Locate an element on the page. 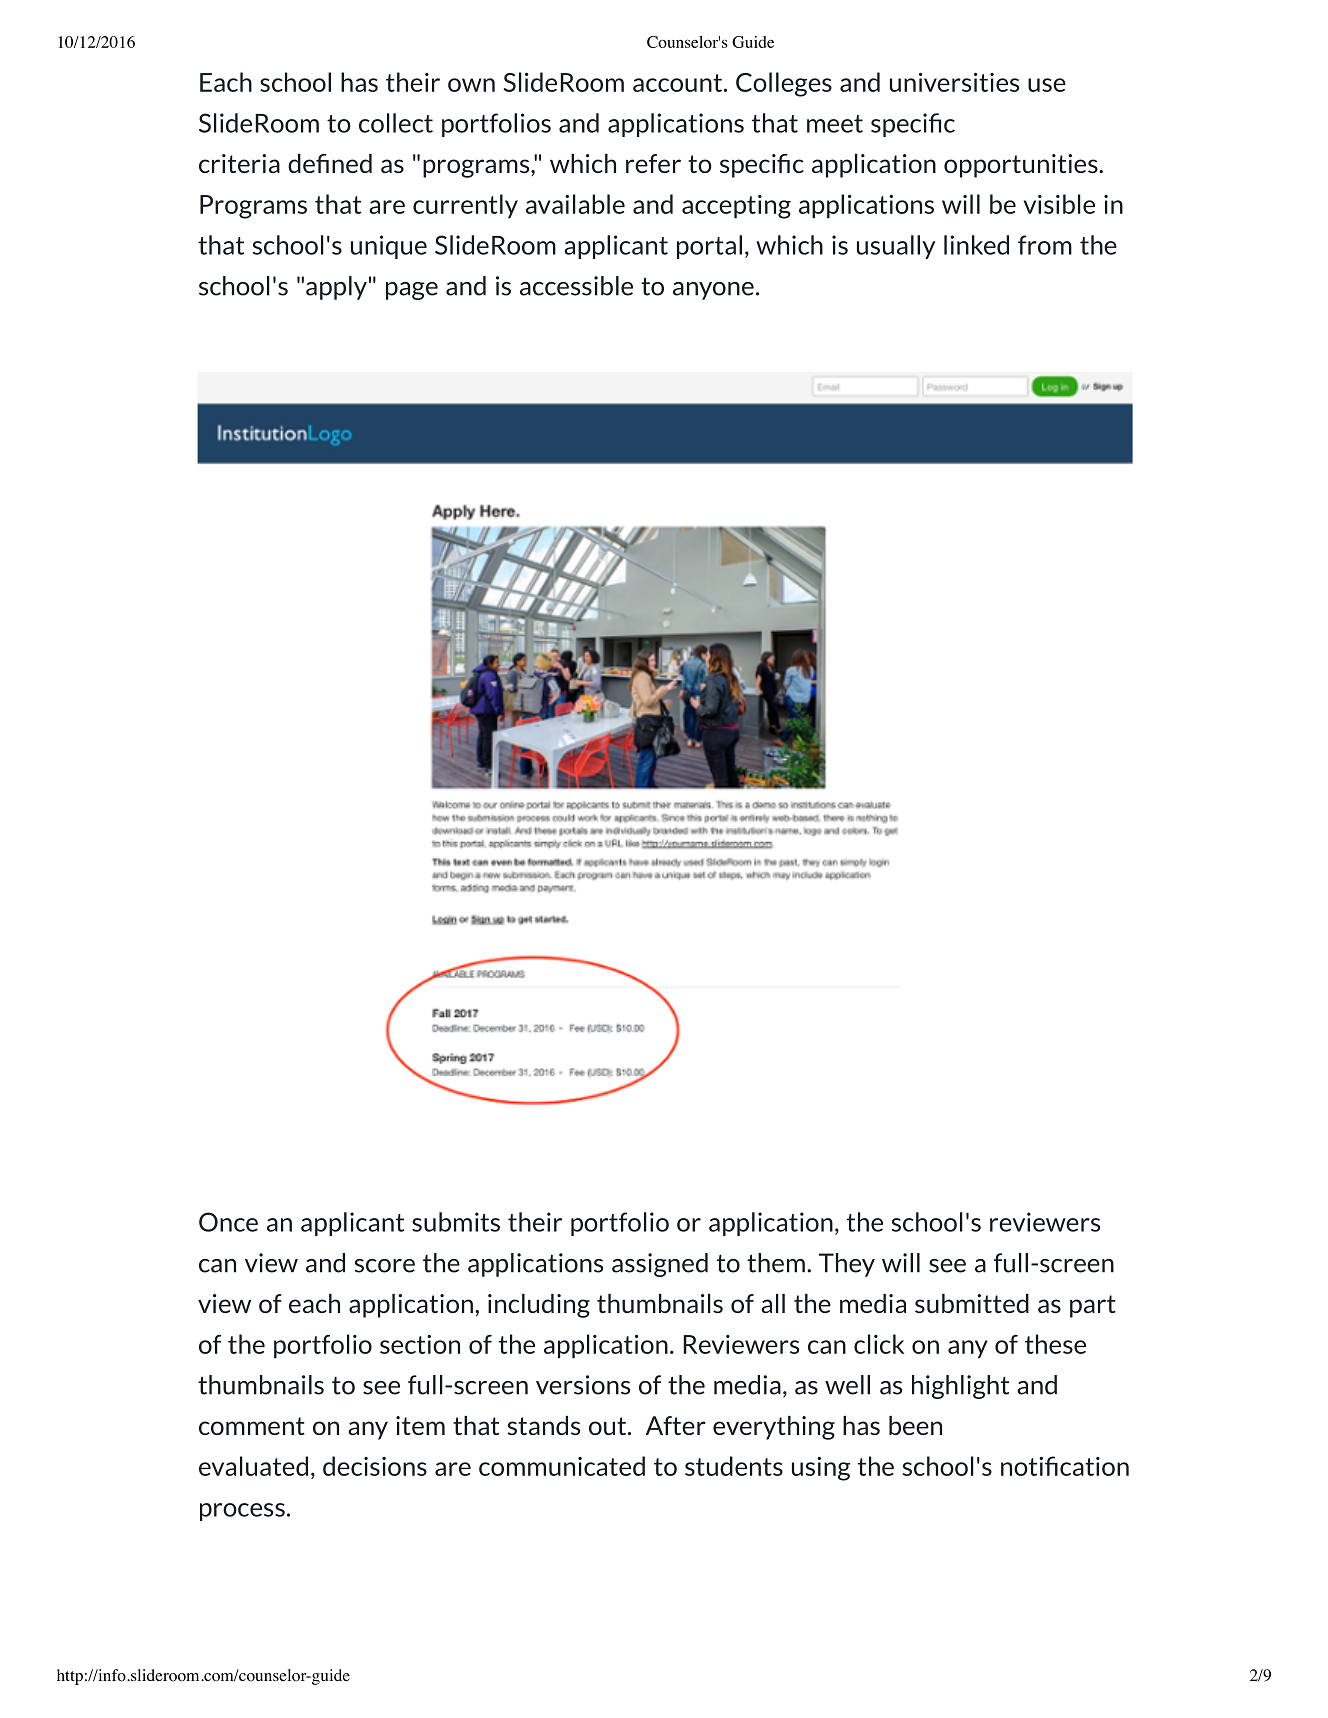  After is located at coordinates (676, 1425).
